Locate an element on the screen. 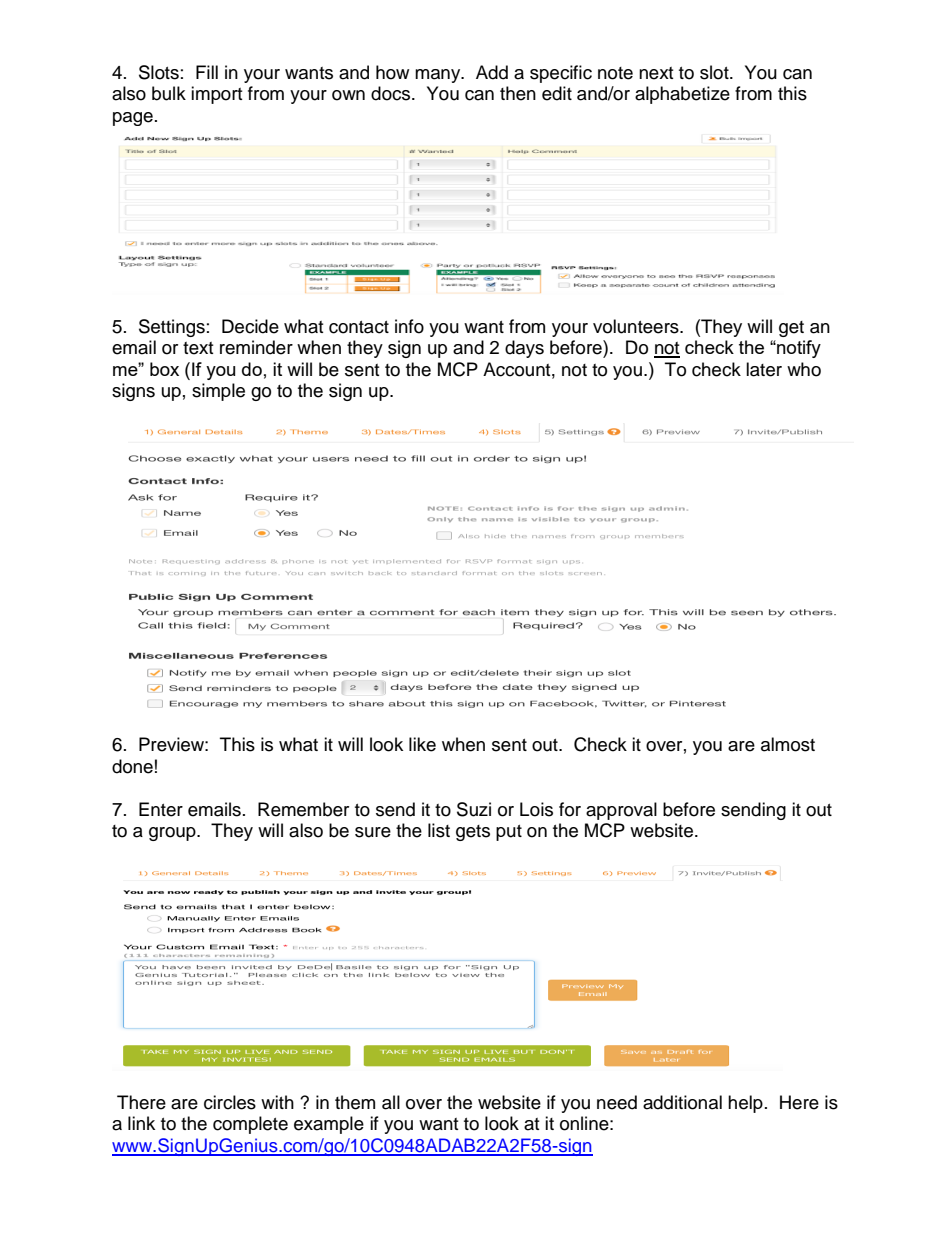 The image size is (952, 1233). done is located at coordinates (132, 766).
